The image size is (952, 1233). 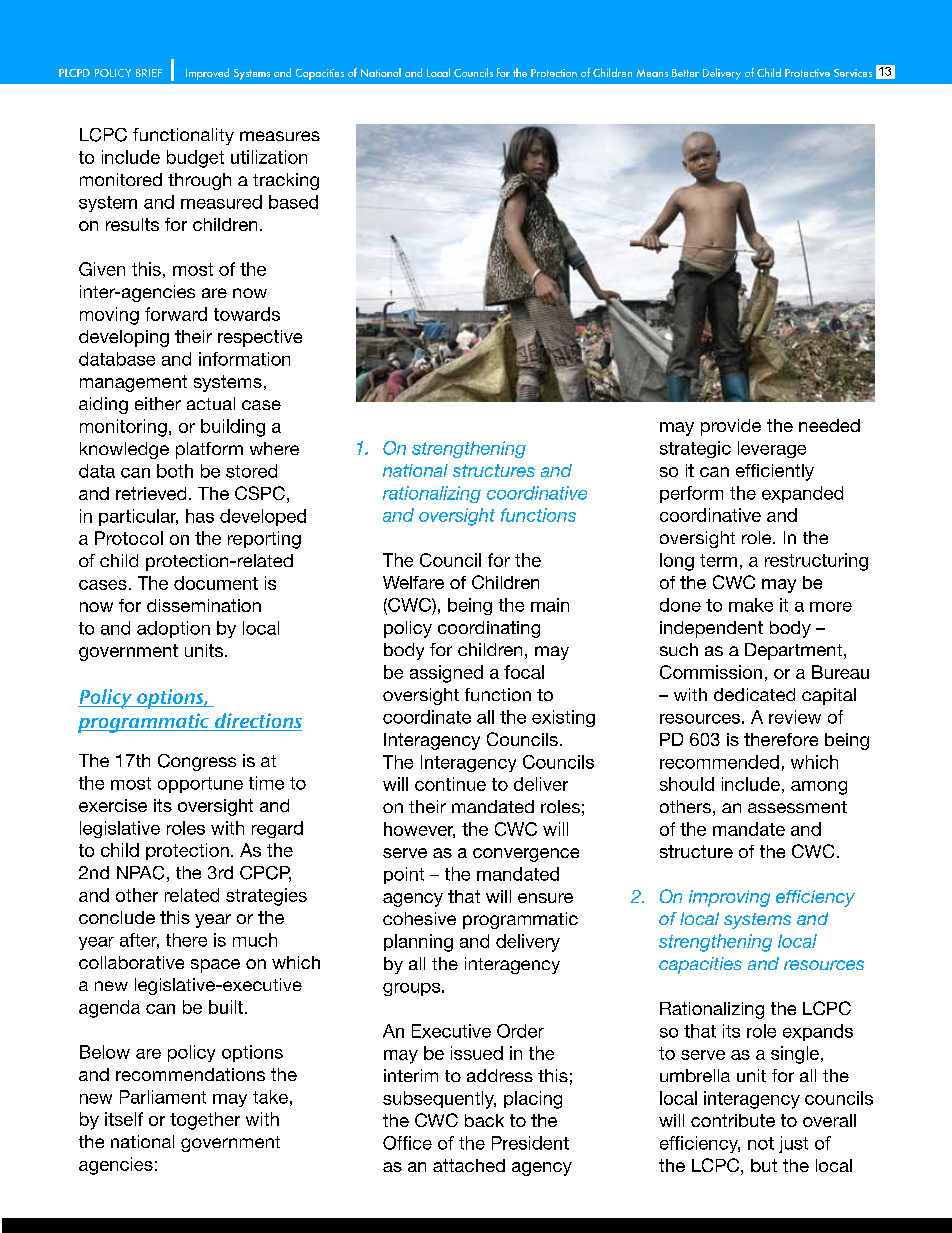 What do you see at coordinates (260, 338) in the document?
I see `respective` at bounding box center [260, 338].
